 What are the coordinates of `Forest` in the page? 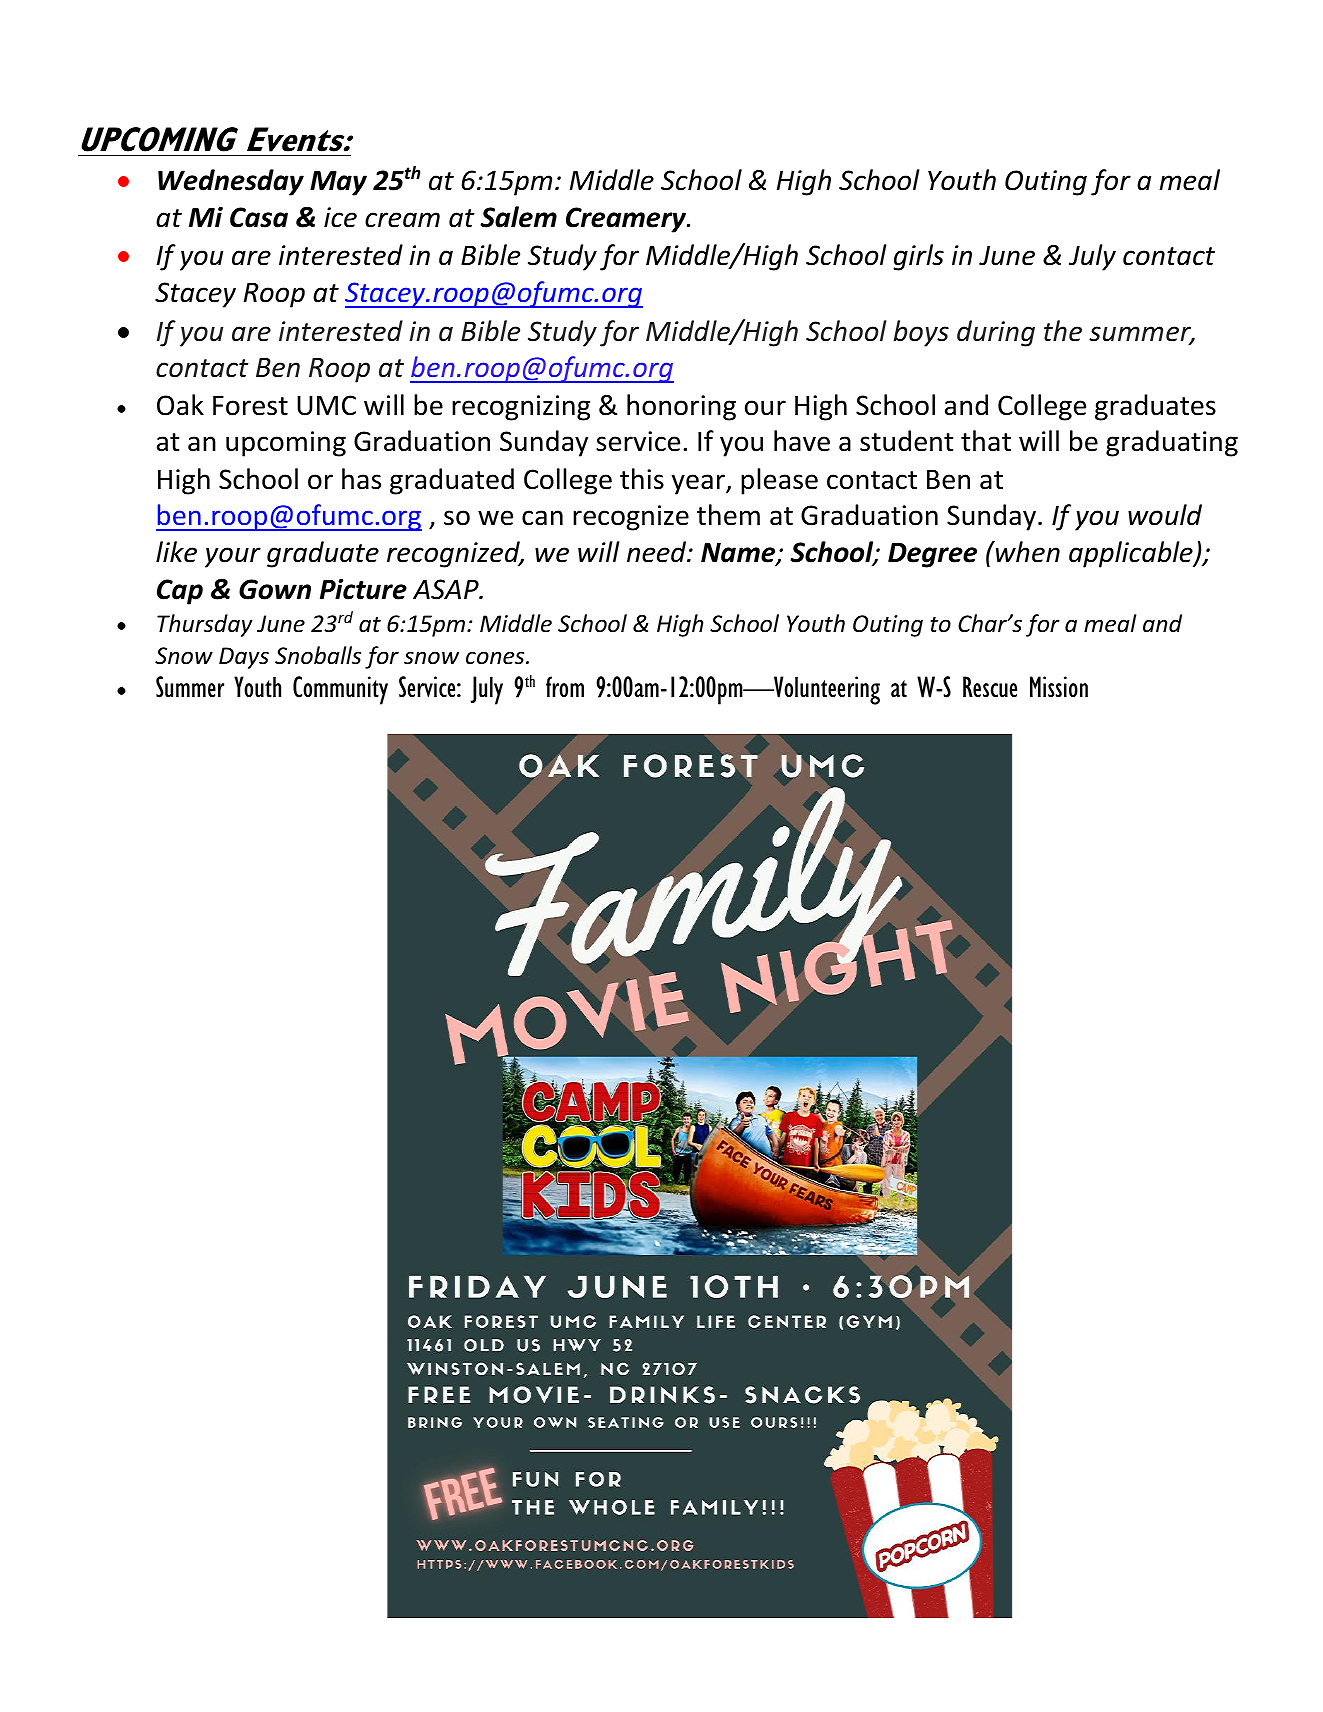 It's located at (250, 406).
